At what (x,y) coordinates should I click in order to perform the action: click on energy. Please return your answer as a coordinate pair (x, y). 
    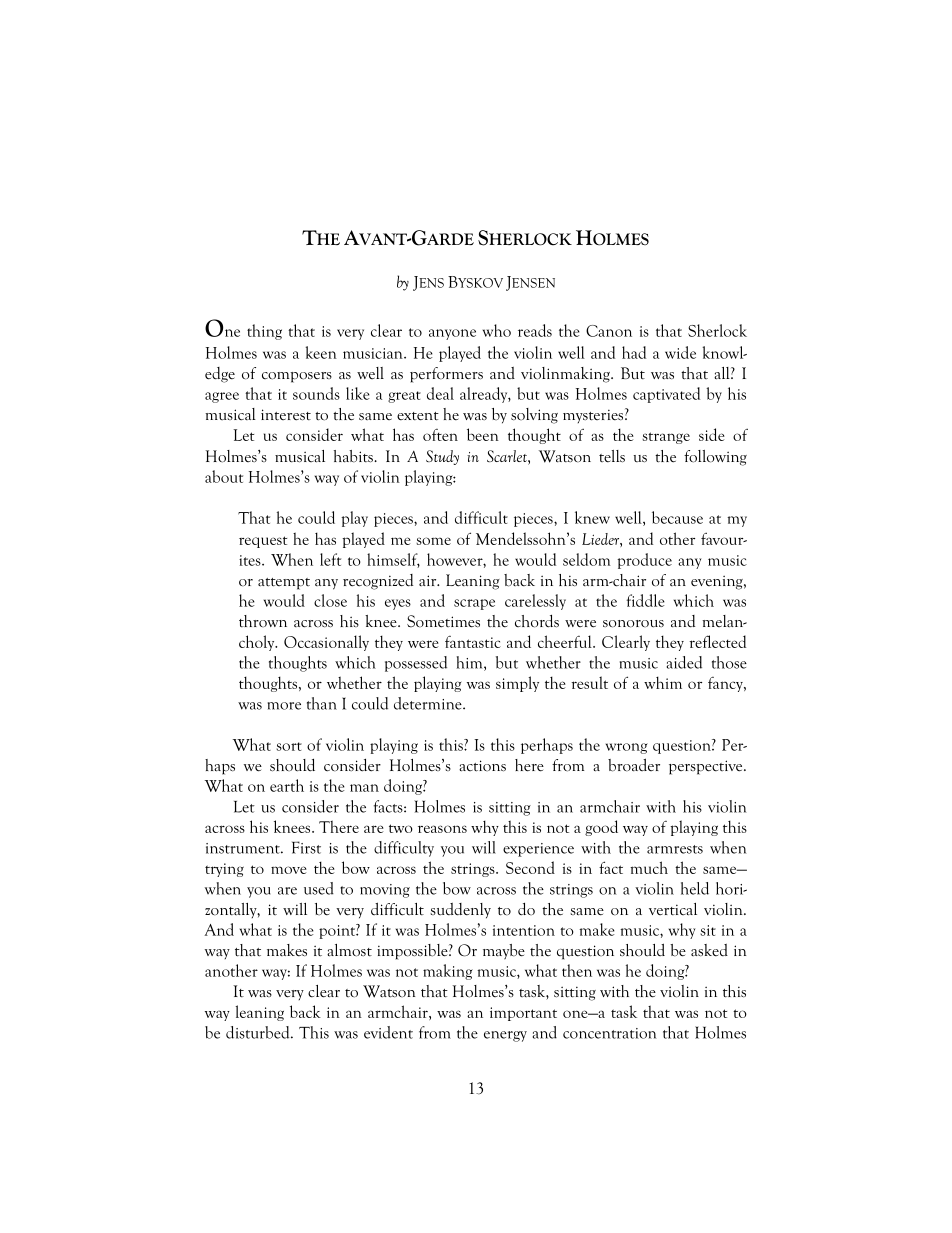
    Looking at the image, I should click on (505, 1036).
